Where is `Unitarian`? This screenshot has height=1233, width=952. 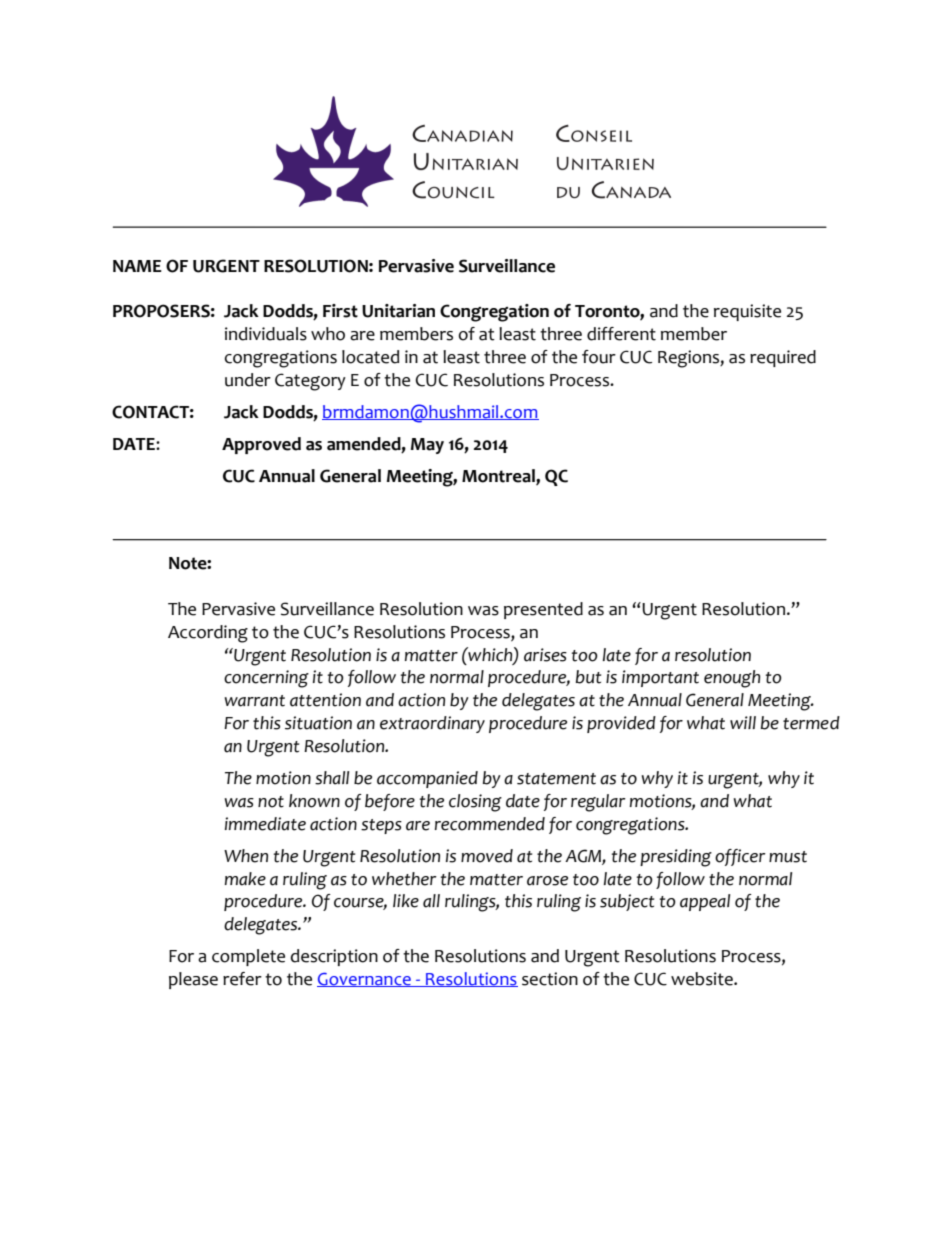 Unitarian is located at coordinates (398, 311).
